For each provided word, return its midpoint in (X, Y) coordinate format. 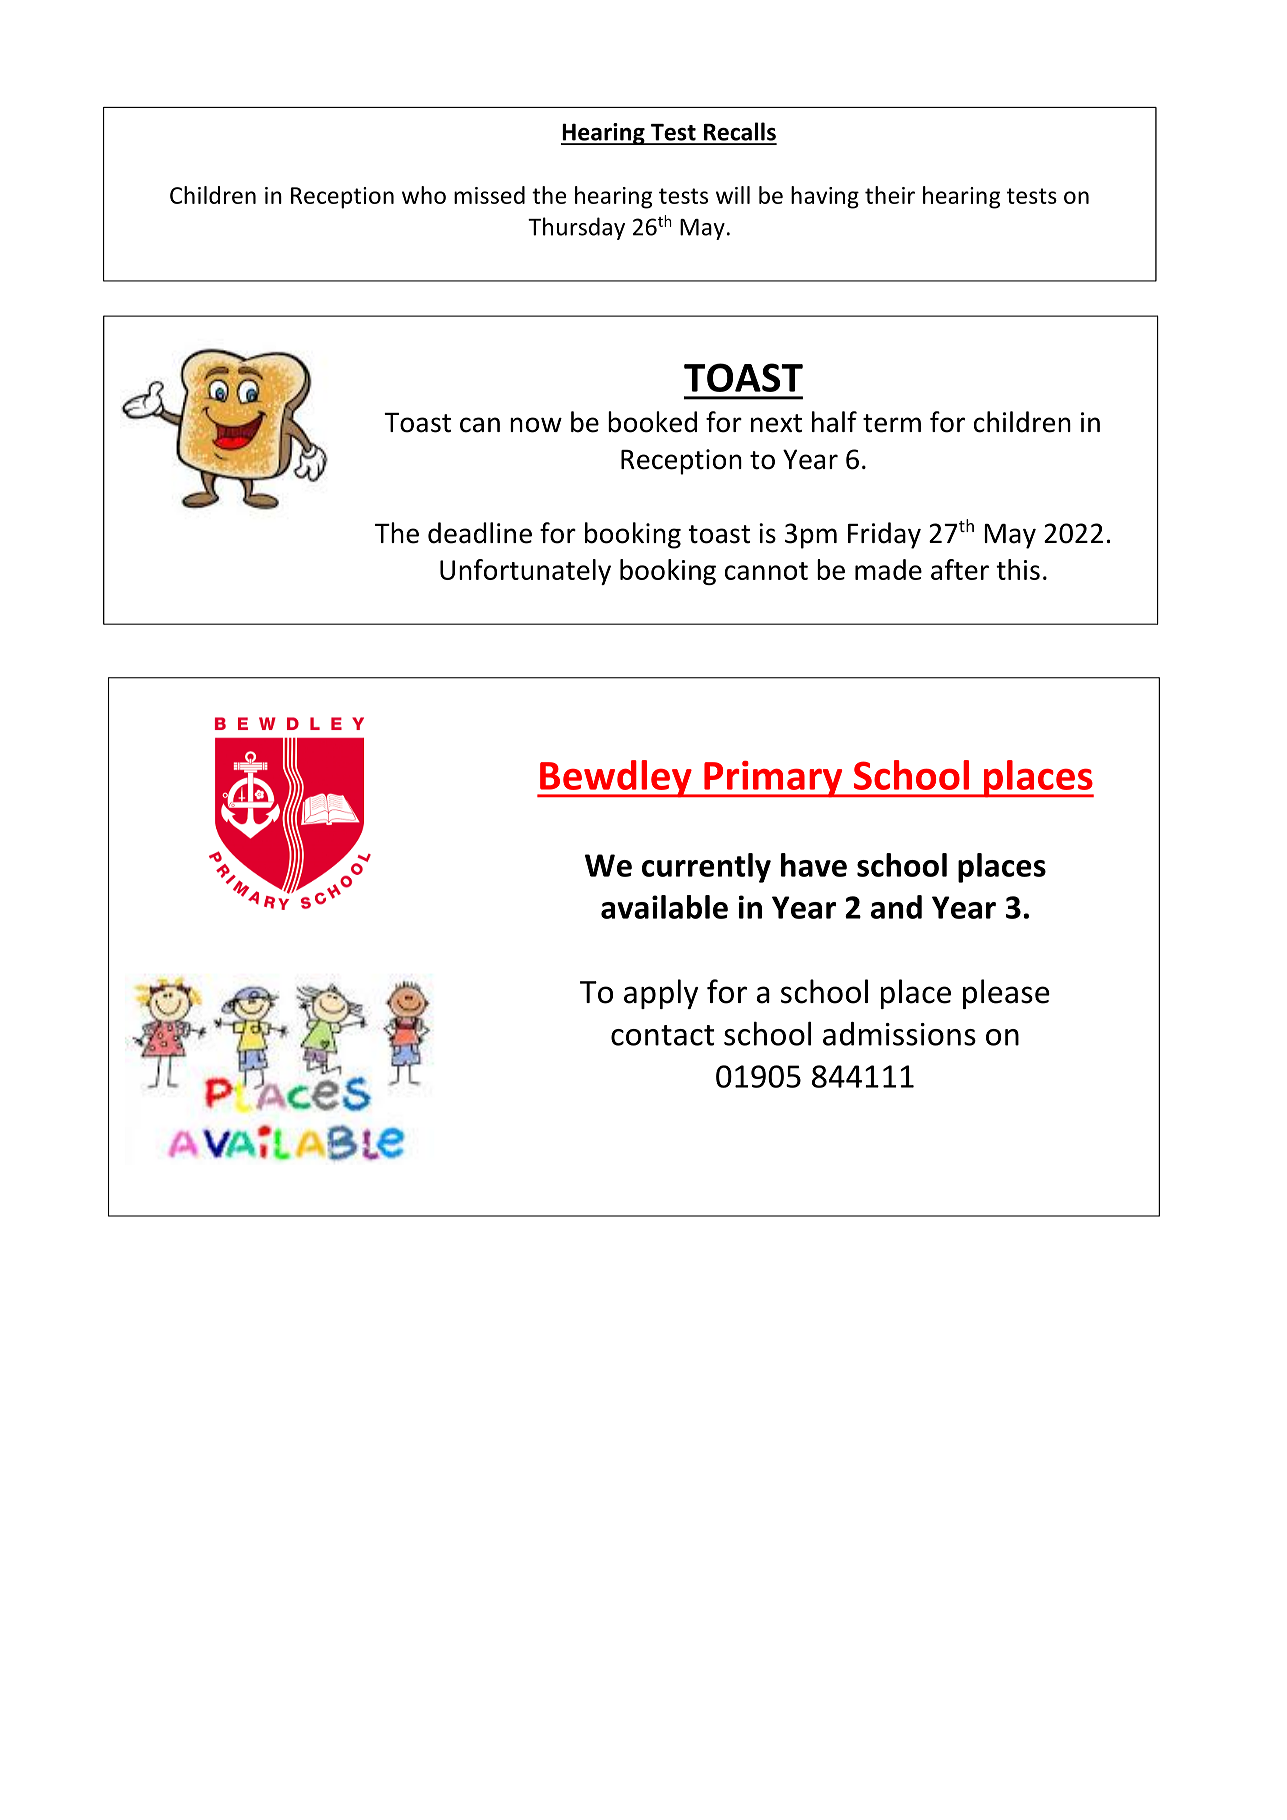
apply (661, 994)
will (733, 195)
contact (663, 1035)
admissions (899, 1034)
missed (489, 195)
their (890, 195)
